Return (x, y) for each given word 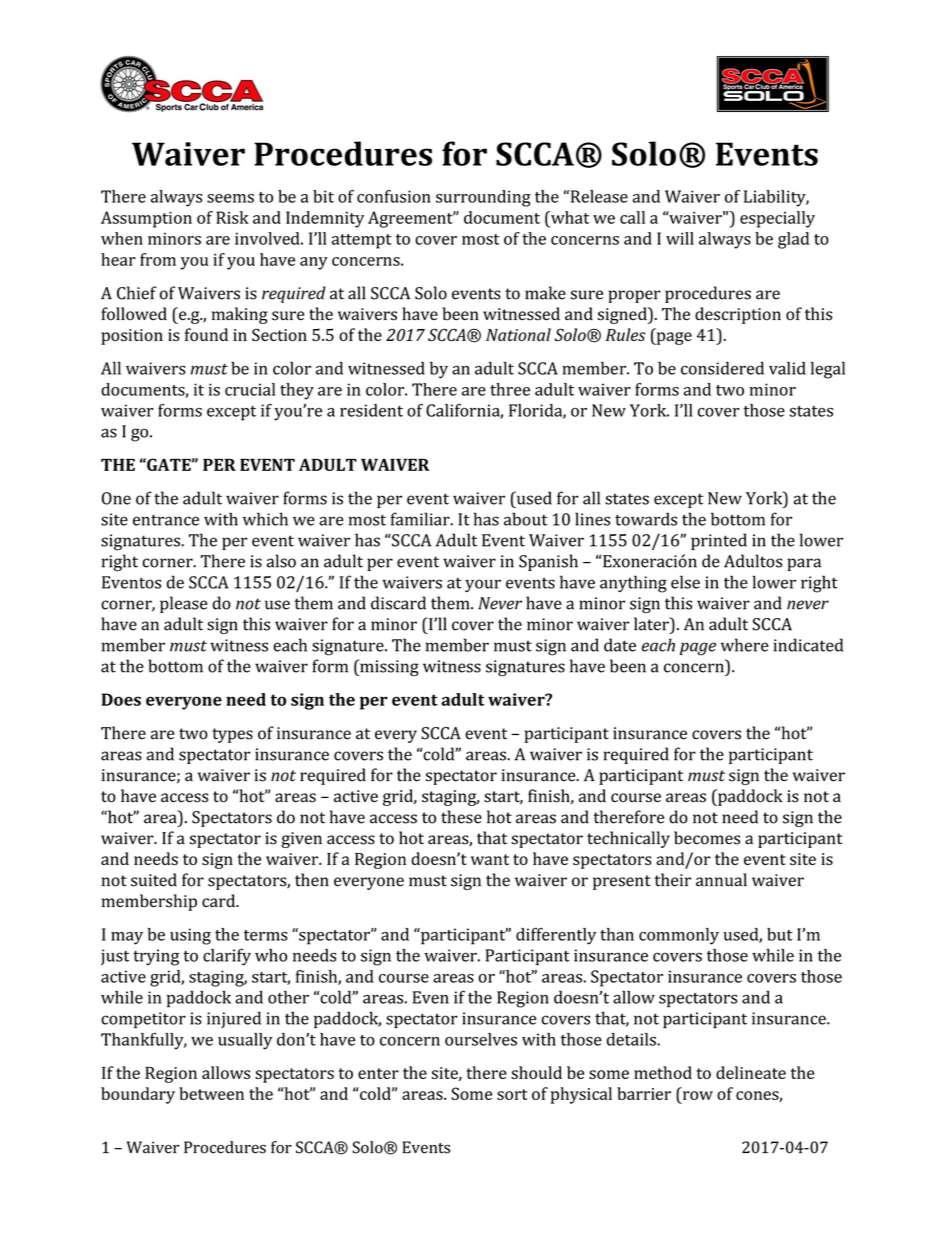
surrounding (483, 198)
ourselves (481, 1039)
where (745, 645)
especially (777, 219)
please (183, 604)
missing (388, 668)
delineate (751, 1072)
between (211, 1093)
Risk (232, 217)
